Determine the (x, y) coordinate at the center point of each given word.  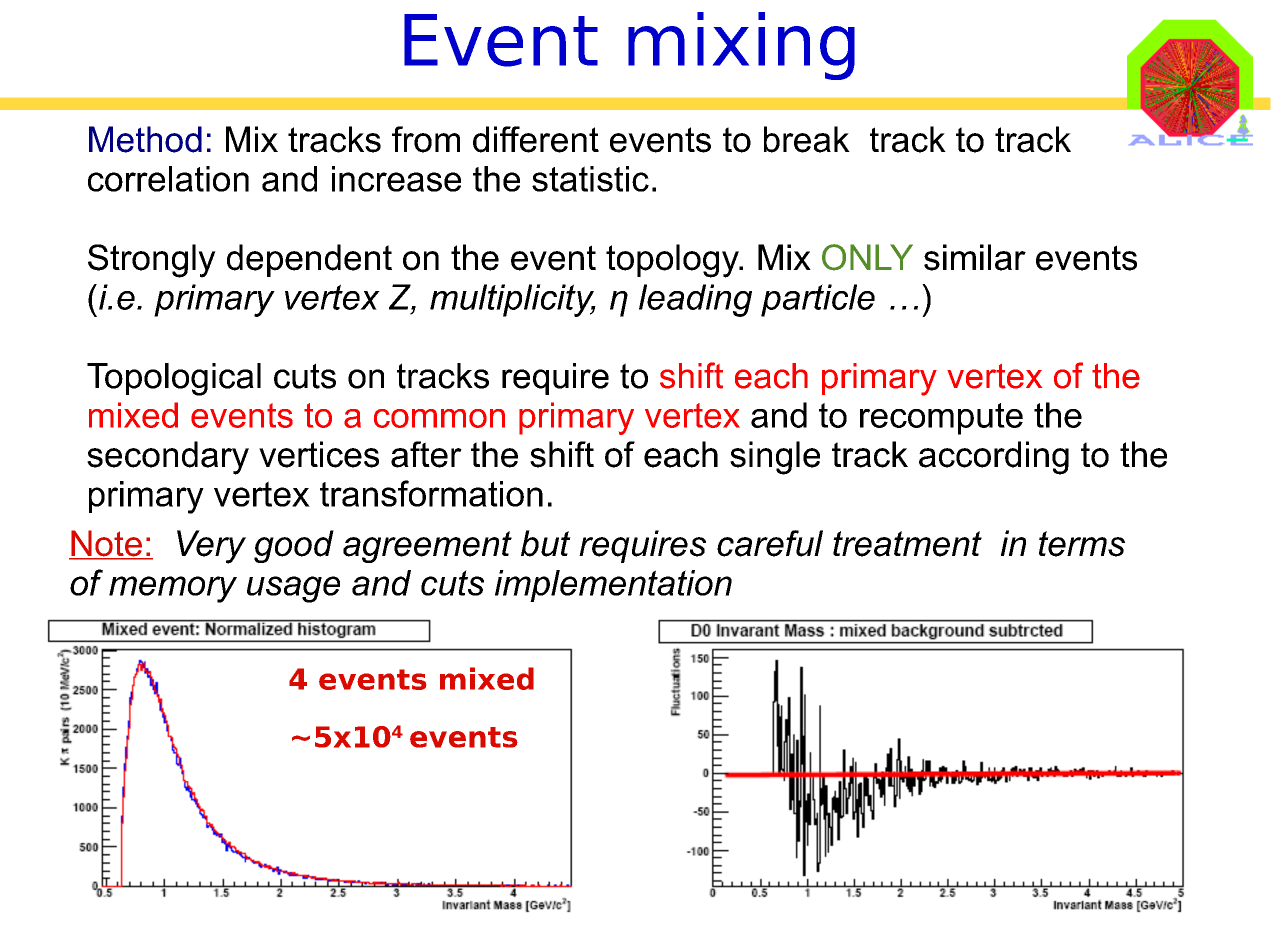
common (439, 418)
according (994, 458)
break (807, 139)
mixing (741, 46)
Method (145, 139)
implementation (613, 586)
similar (975, 257)
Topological (174, 379)
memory (173, 589)
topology (673, 261)
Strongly (152, 261)
